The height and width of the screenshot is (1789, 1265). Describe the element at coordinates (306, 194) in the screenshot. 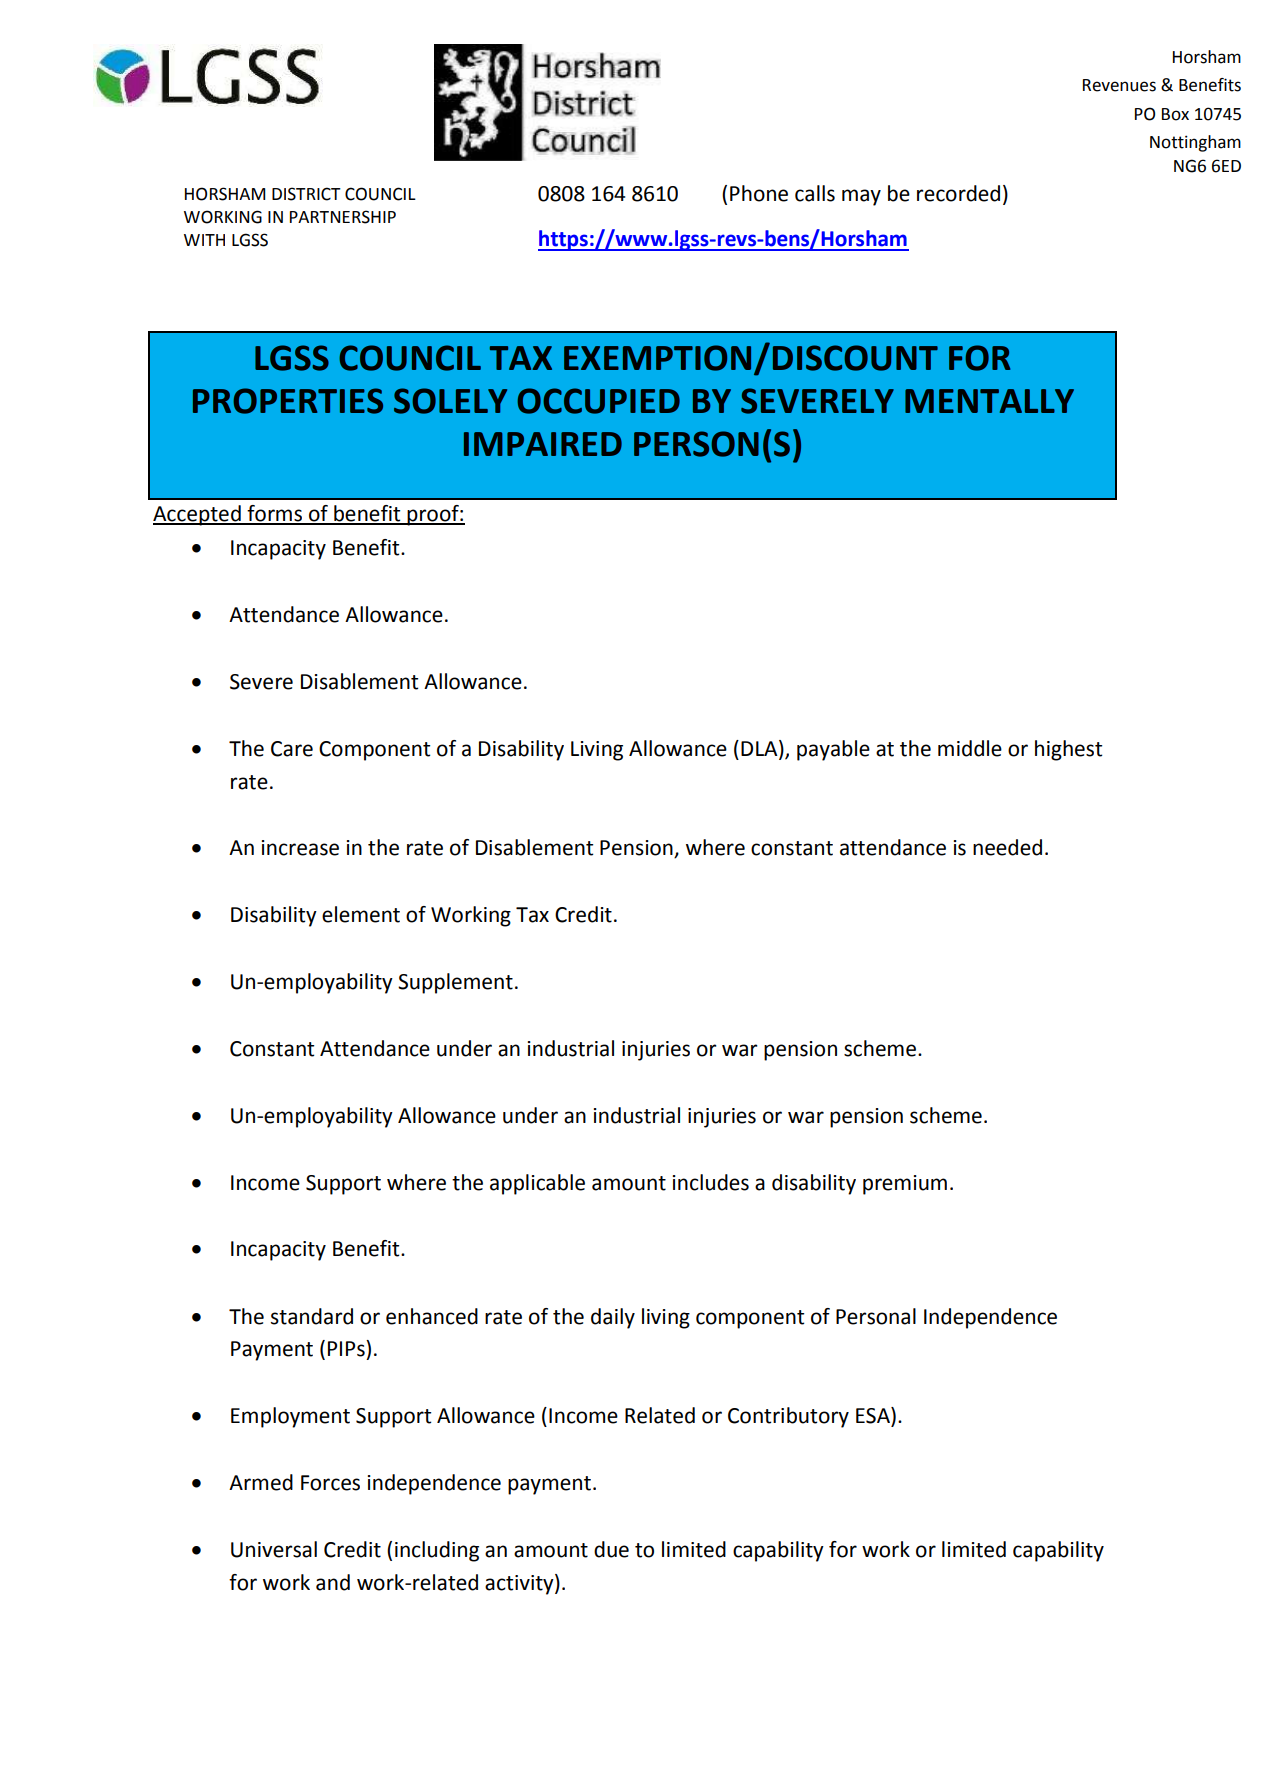

I see `DISTRICT` at that location.
